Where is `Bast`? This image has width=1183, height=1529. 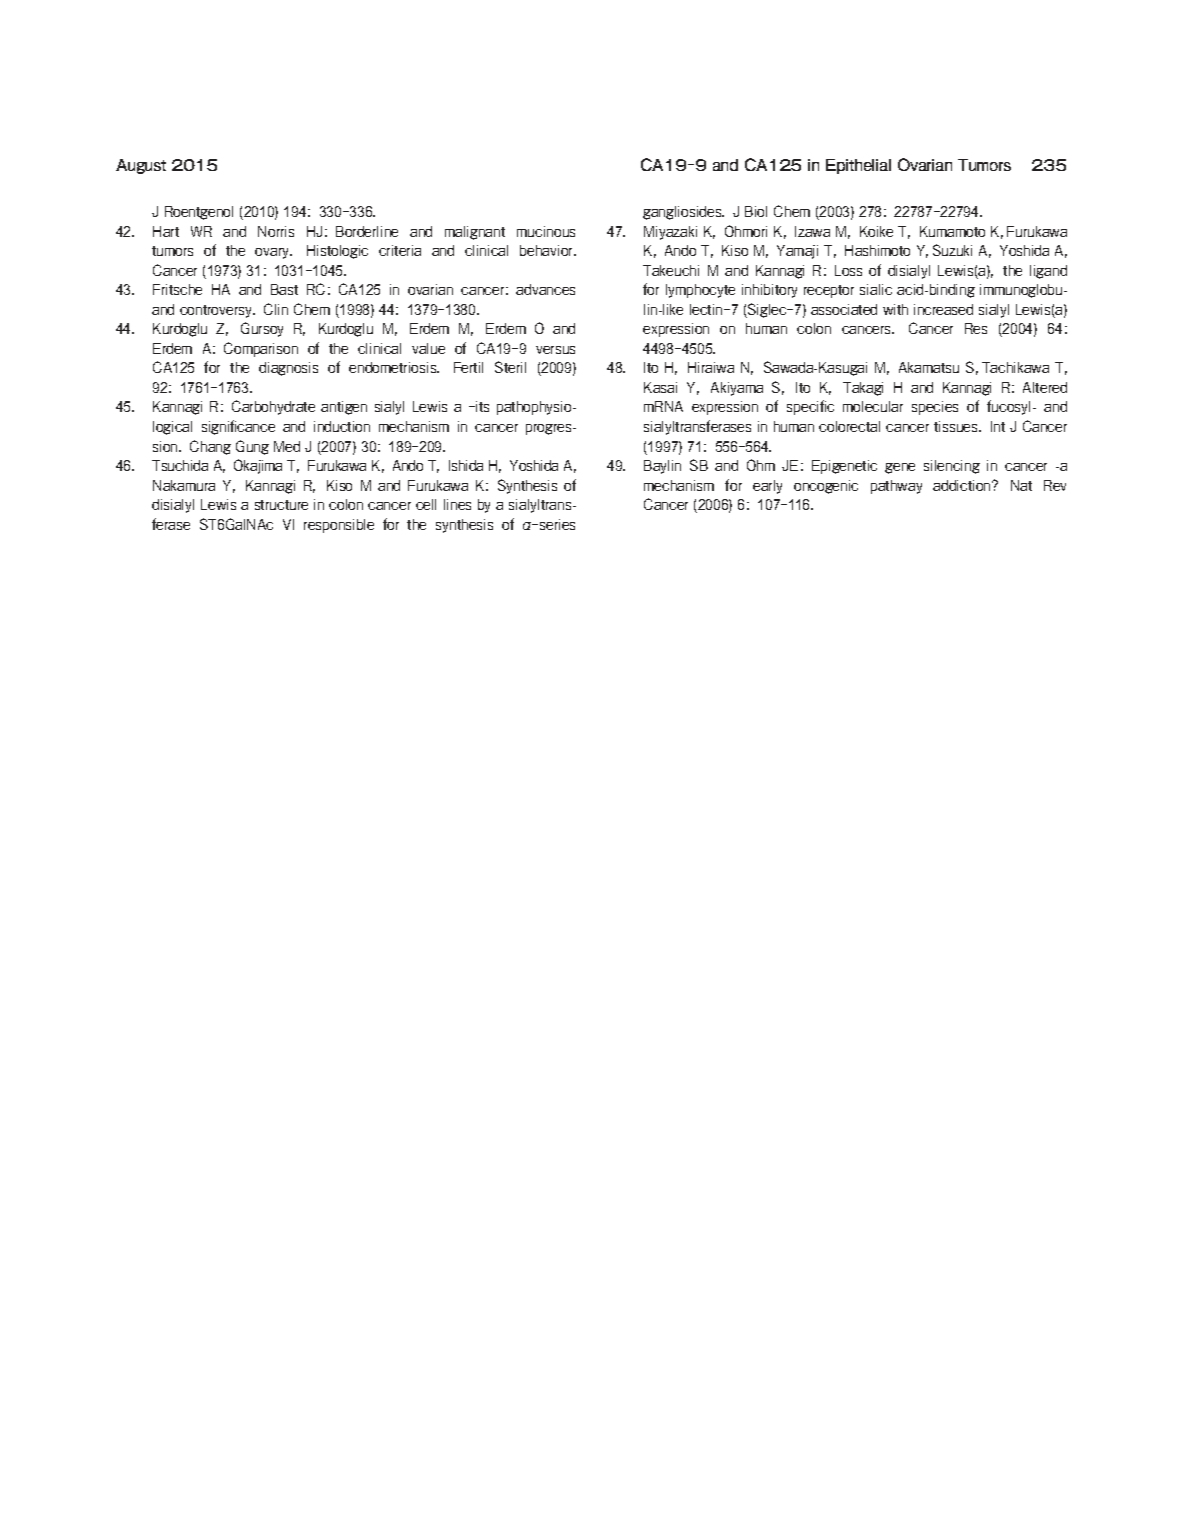
Bast is located at coordinates (284, 289).
